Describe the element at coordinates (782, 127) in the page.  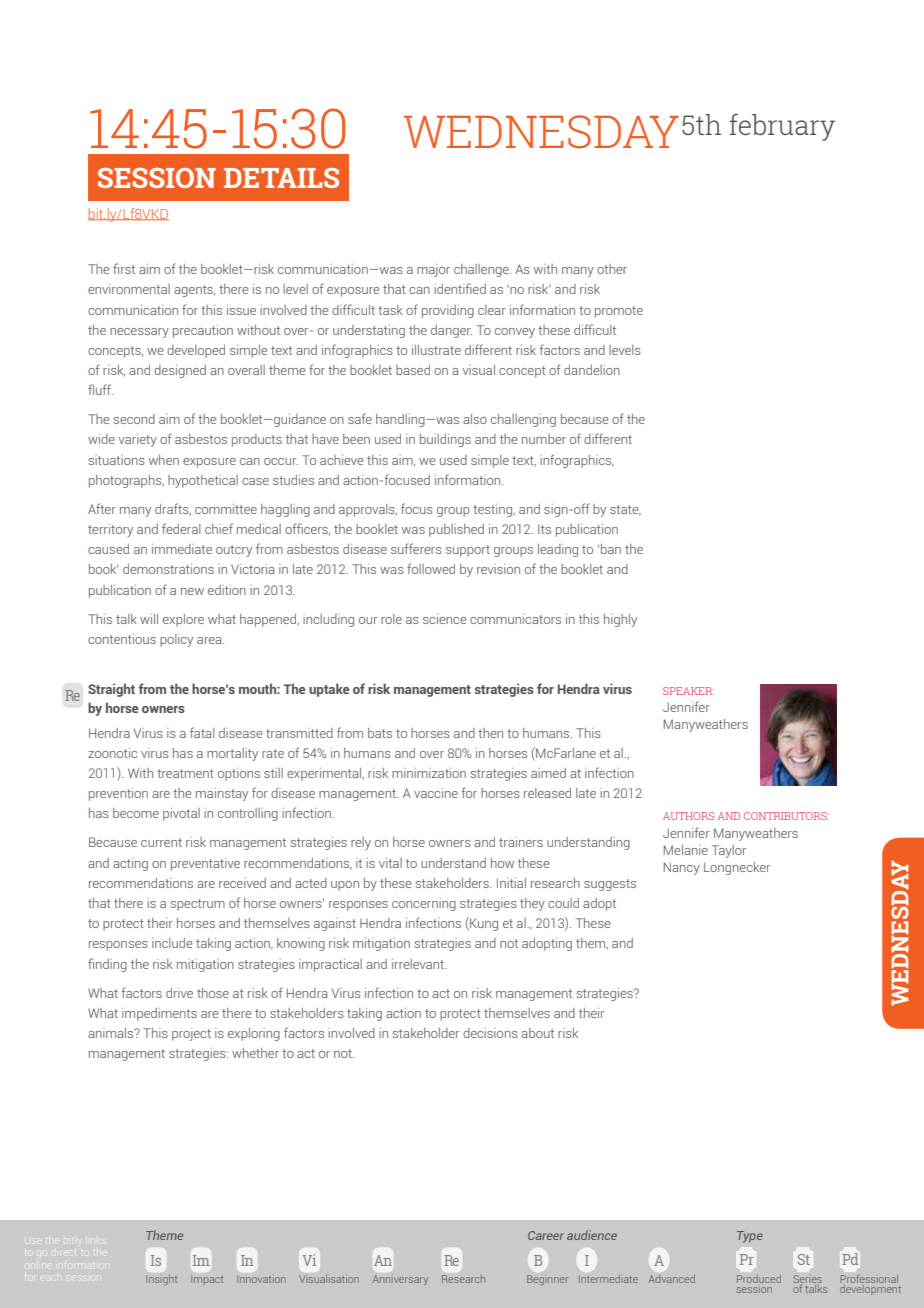
I see `february` at that location.
